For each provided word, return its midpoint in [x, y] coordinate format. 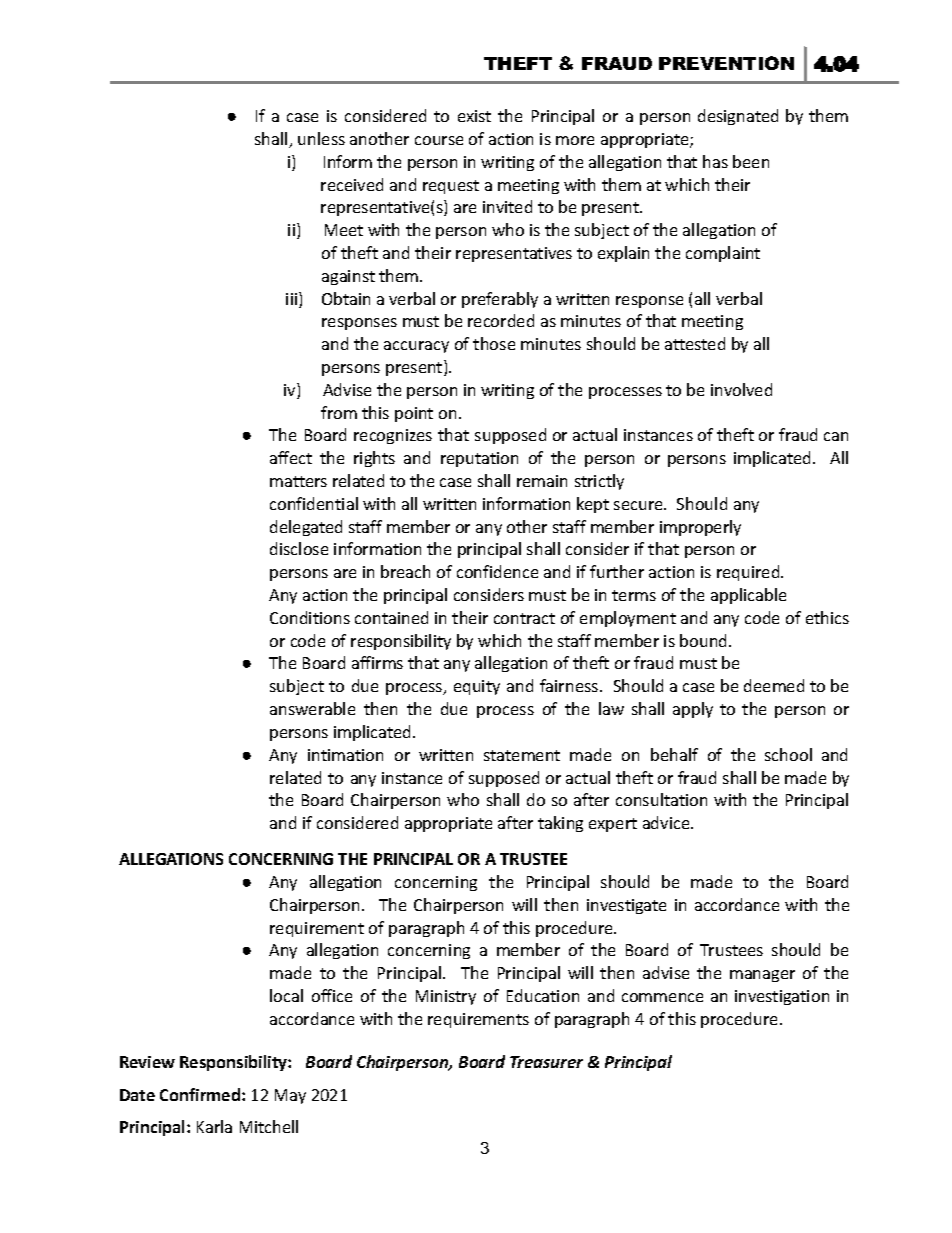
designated [738, 117]
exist [474, 116]
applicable [748, 596]
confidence [497, 571]
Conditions [310, 617]
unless [321, 138]
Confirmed [201, 1094]
